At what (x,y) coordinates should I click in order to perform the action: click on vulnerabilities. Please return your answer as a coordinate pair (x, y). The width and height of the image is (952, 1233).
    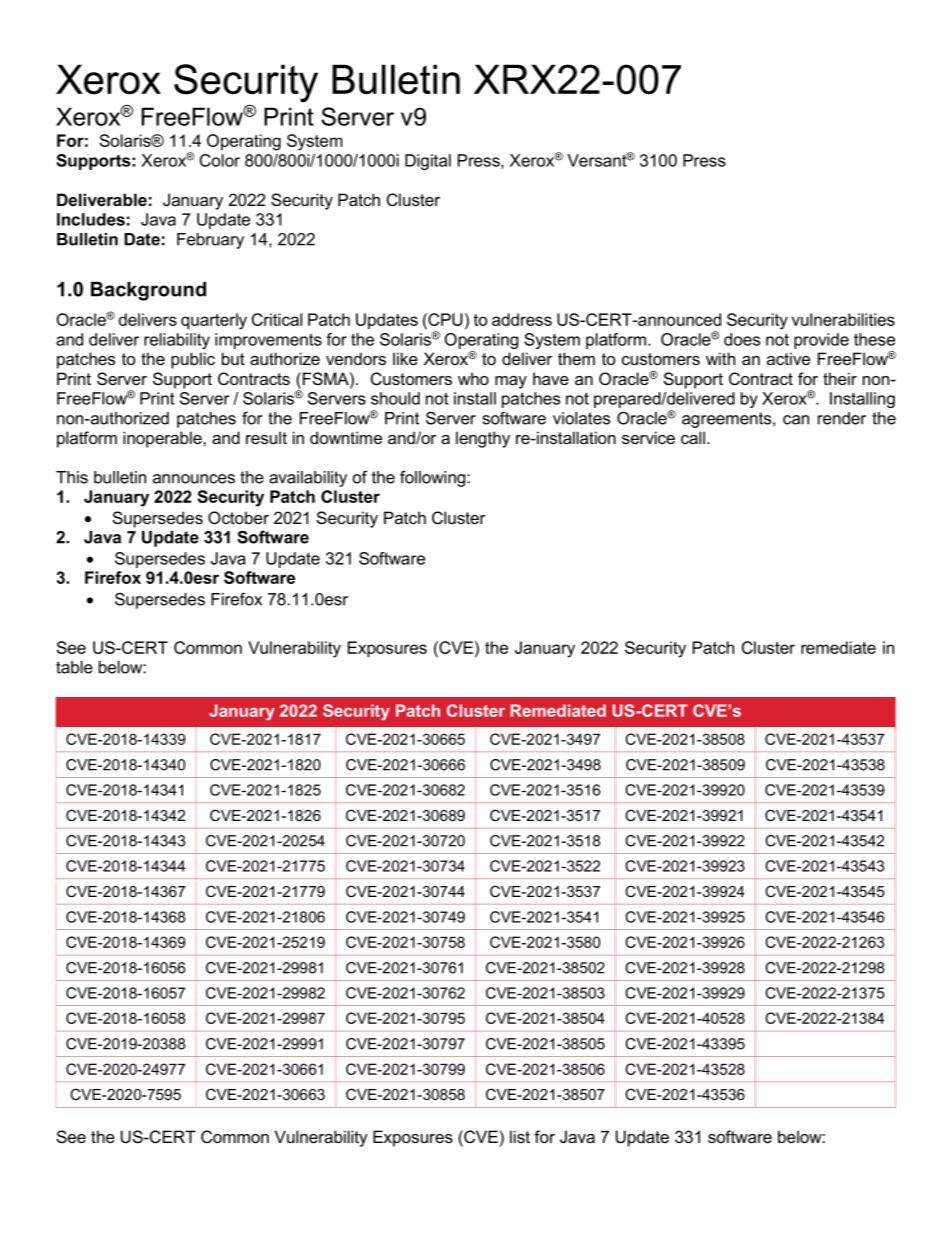
    Looking at the image, I should click on (843, 319).
